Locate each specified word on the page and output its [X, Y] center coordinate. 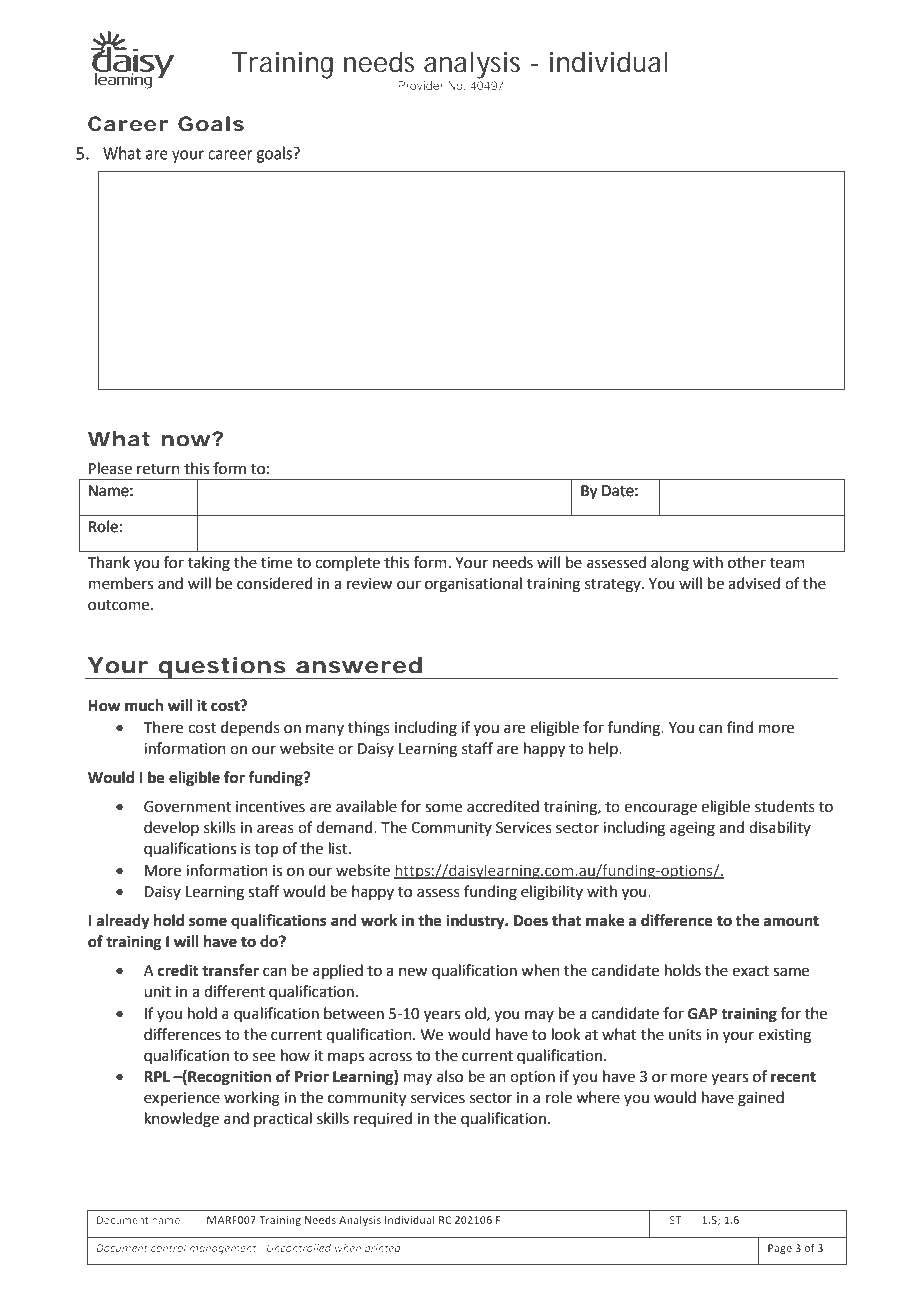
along [670, 564]
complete [347, 563]
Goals [211, 124]
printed [382, 1249]
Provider [421, 85]
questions [222, 668]
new [413, 972]
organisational [473, 585]
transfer [230, 970]
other [747, 562]
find [740, 727]
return [158, 469]
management [223, 1249]
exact [750, 971]
